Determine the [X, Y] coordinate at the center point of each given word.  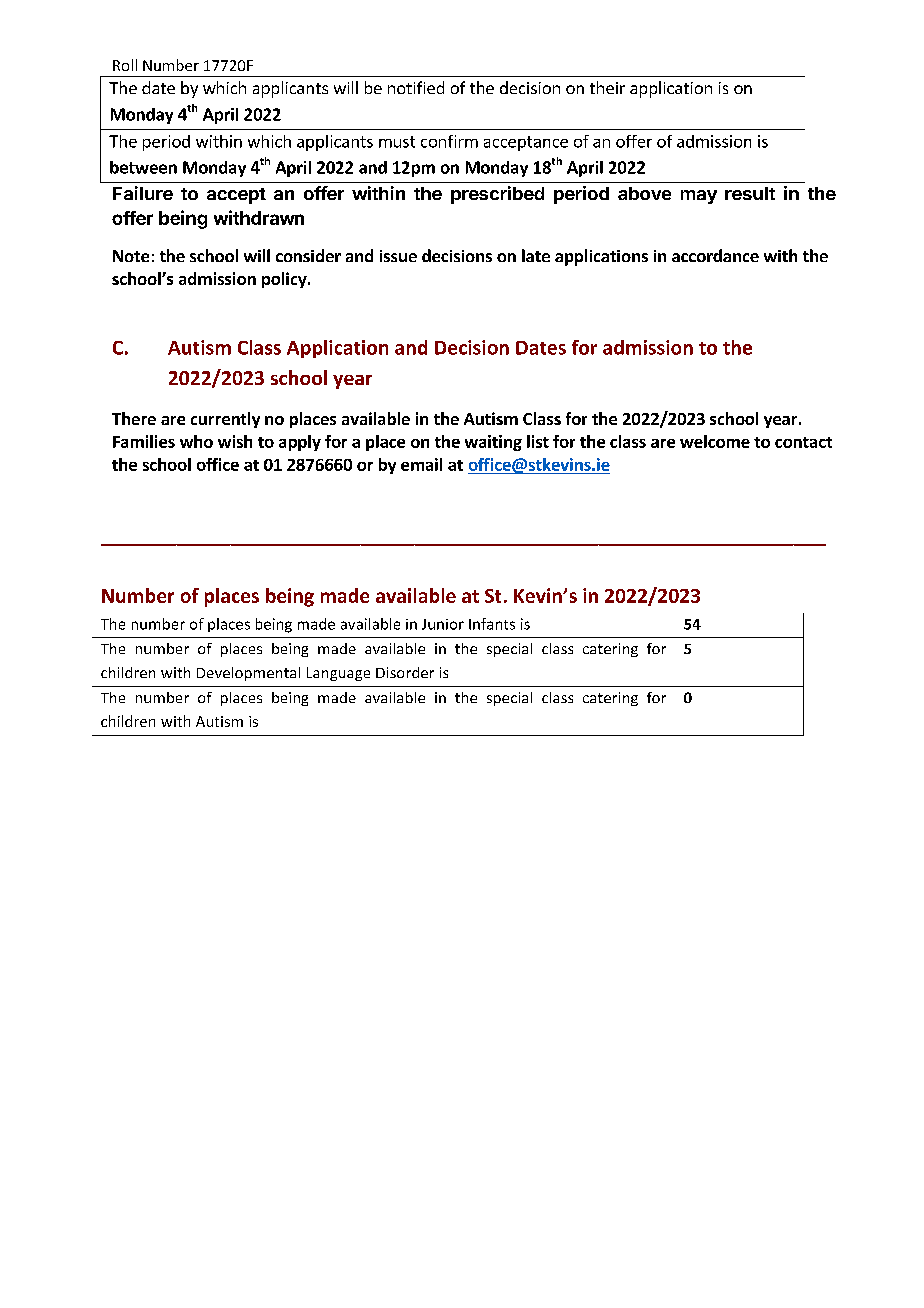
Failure [143, 193]
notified [416, 87]
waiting [493, 443]
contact [803, 442]
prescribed [497, 195]
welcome [715, 441]
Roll [125, 65]
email [421, 464]
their [607, 87]
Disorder [405, 672]
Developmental [248, 674]
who [196, 441]
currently [225, 420]
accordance [715, 255]
